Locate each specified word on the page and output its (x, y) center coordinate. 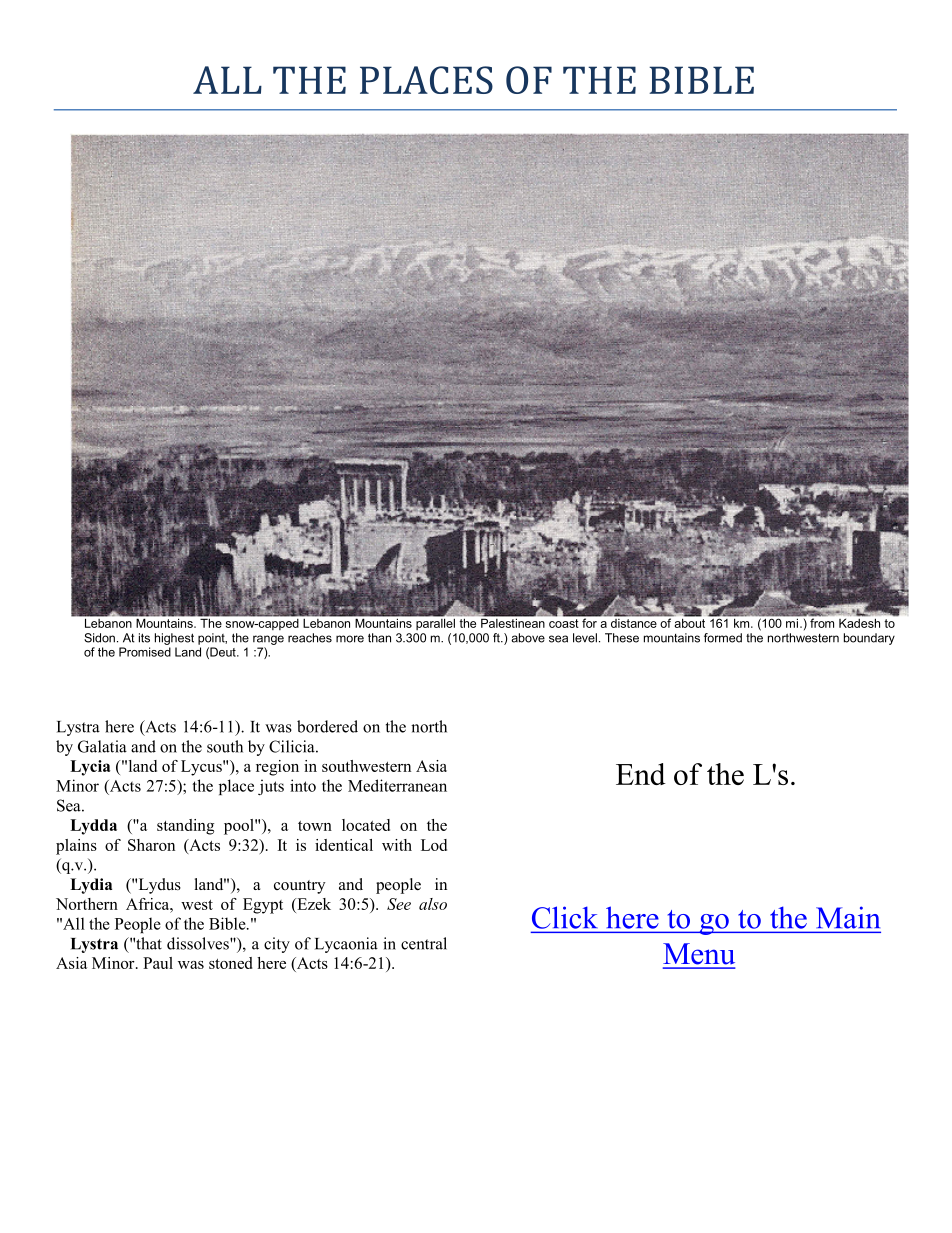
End (641, 774)
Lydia (91, 886)
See (399, 904)
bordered (327, 726)
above (528, 638)
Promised (145, 652)
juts (271, 787)
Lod (434, 845)
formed (723, 638)
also (433, 904)
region (277, 768)
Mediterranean (397, 785)
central (424, 943)
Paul (158, 963)
